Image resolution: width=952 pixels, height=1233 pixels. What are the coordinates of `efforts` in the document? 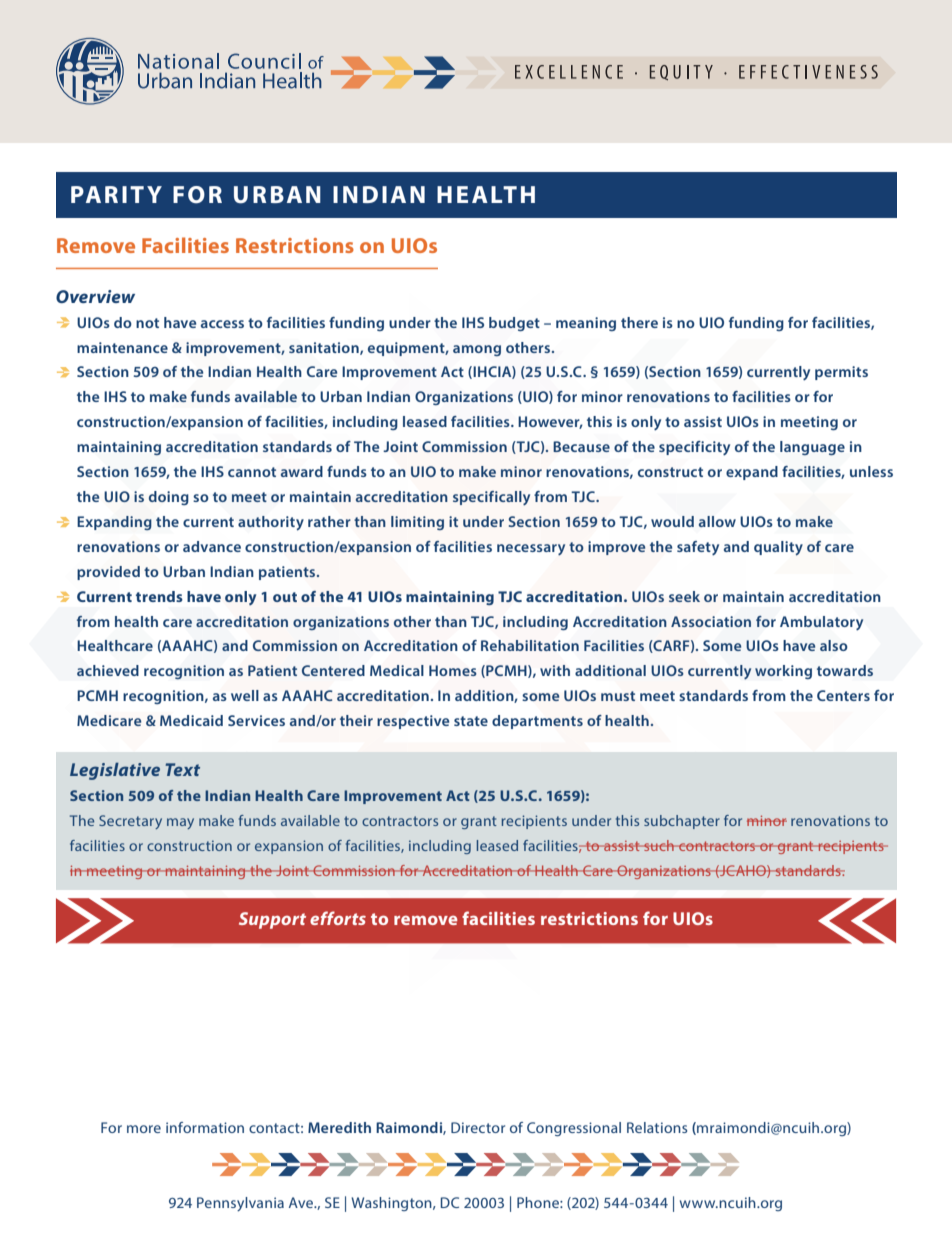 It's located at (338, 918).
